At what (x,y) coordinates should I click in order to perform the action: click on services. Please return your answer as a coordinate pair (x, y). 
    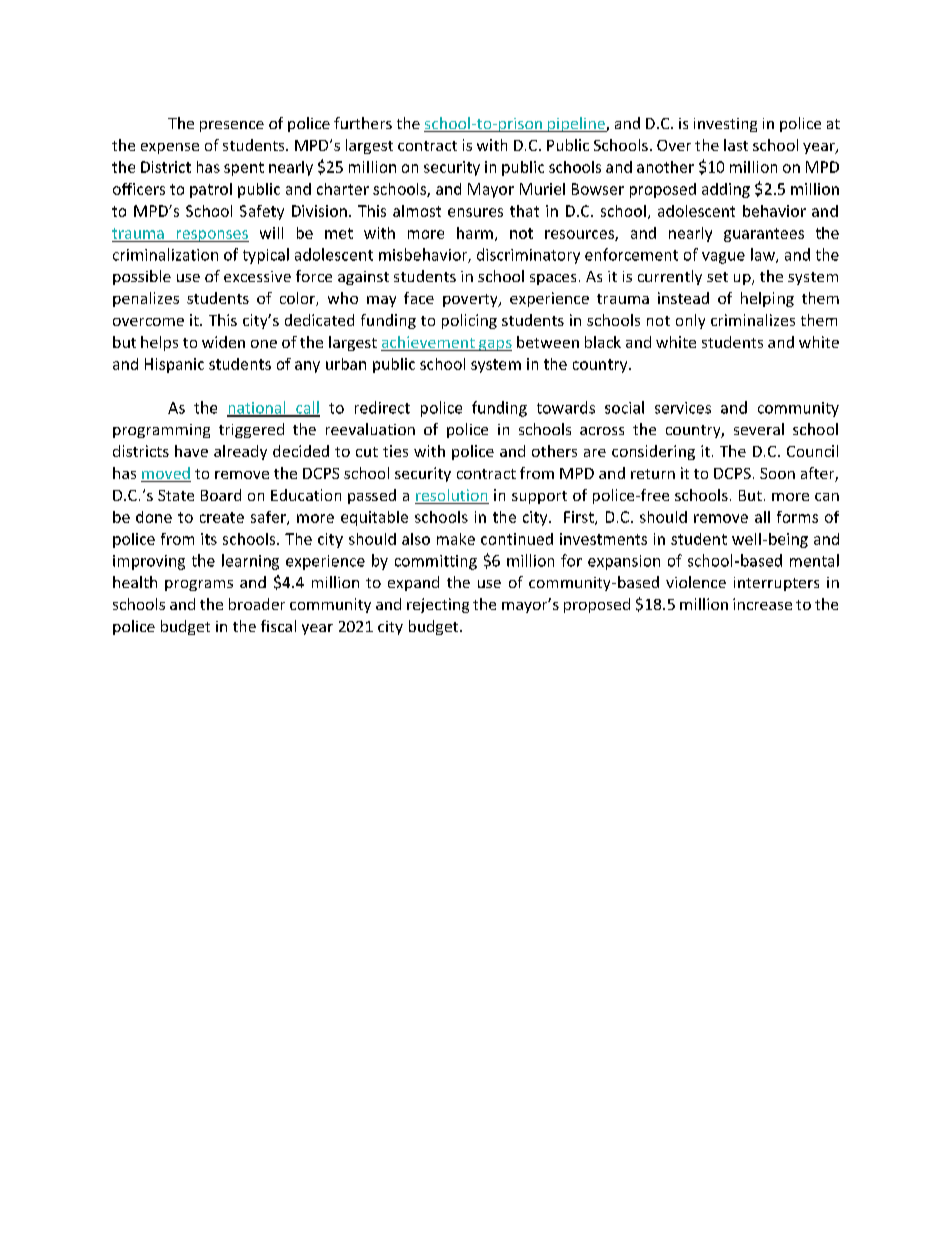
    Looking at the image, I should click on (683, 408).
